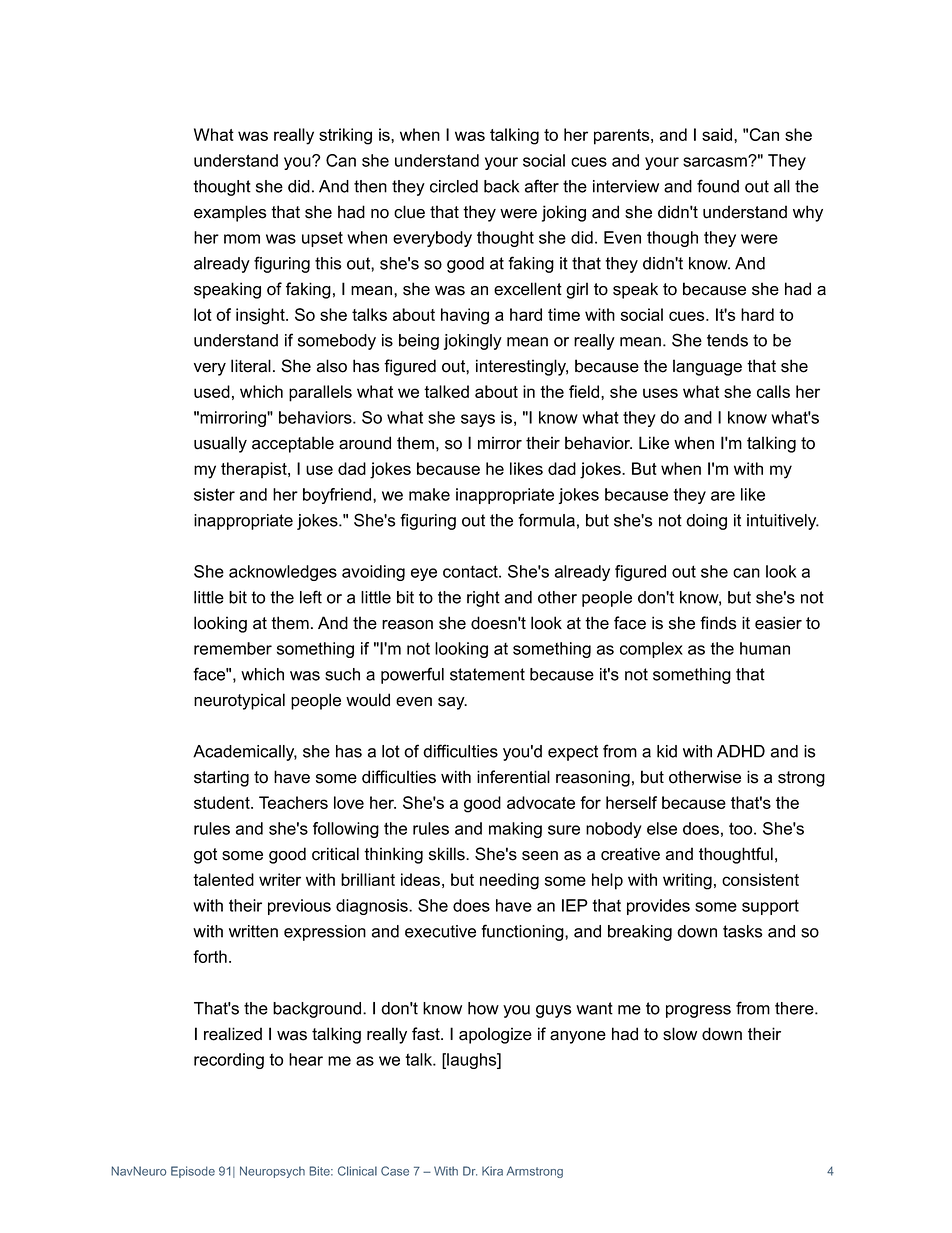 This image has width=952, height=1233. Describe the element at coordinates (542, 186) in the image. I see `after` at that location.
